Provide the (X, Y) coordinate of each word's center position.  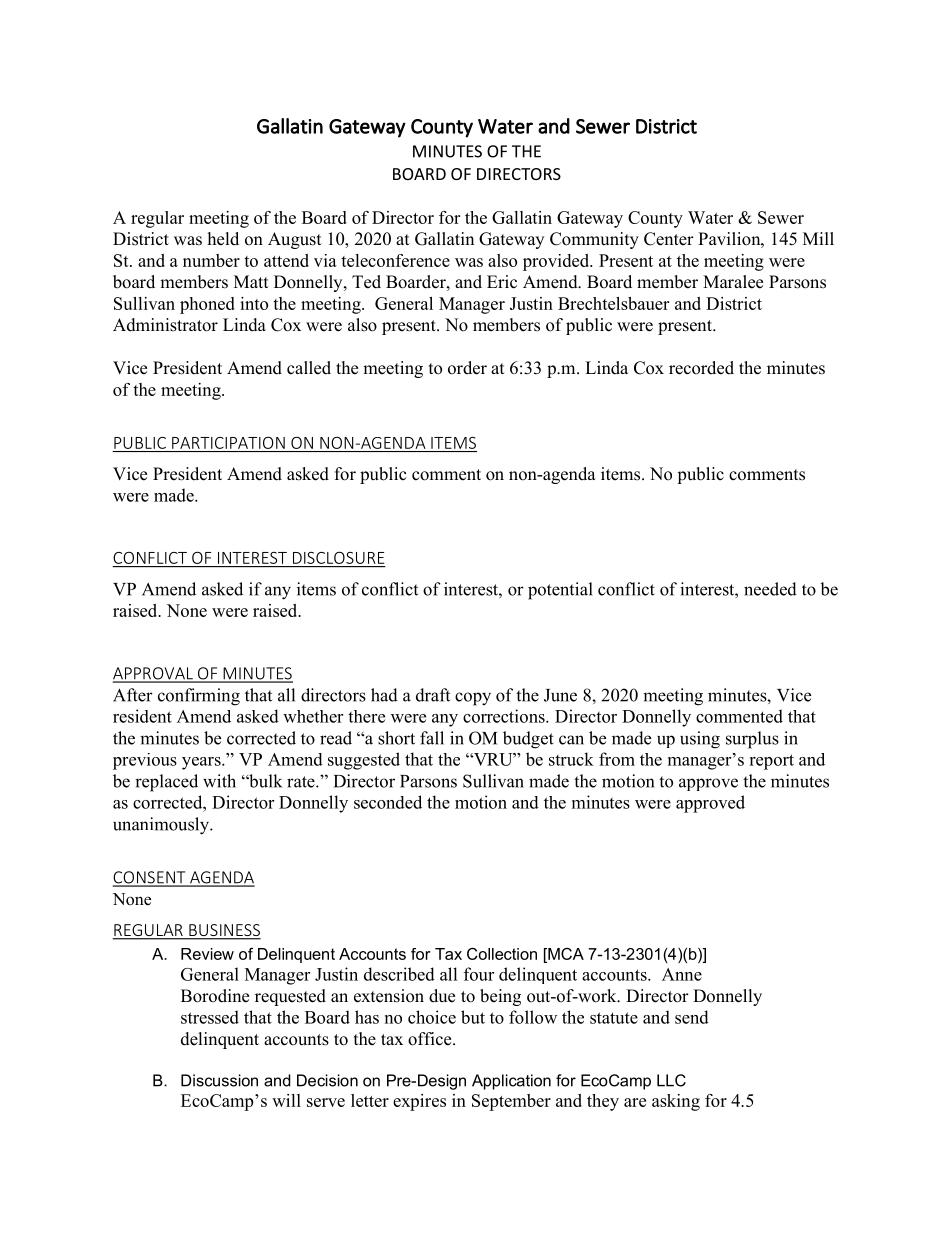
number (211, 260)
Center (669, 239)
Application (511, 1082)
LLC (671, 1080)
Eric (502, 282)
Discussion (219, 1080)
